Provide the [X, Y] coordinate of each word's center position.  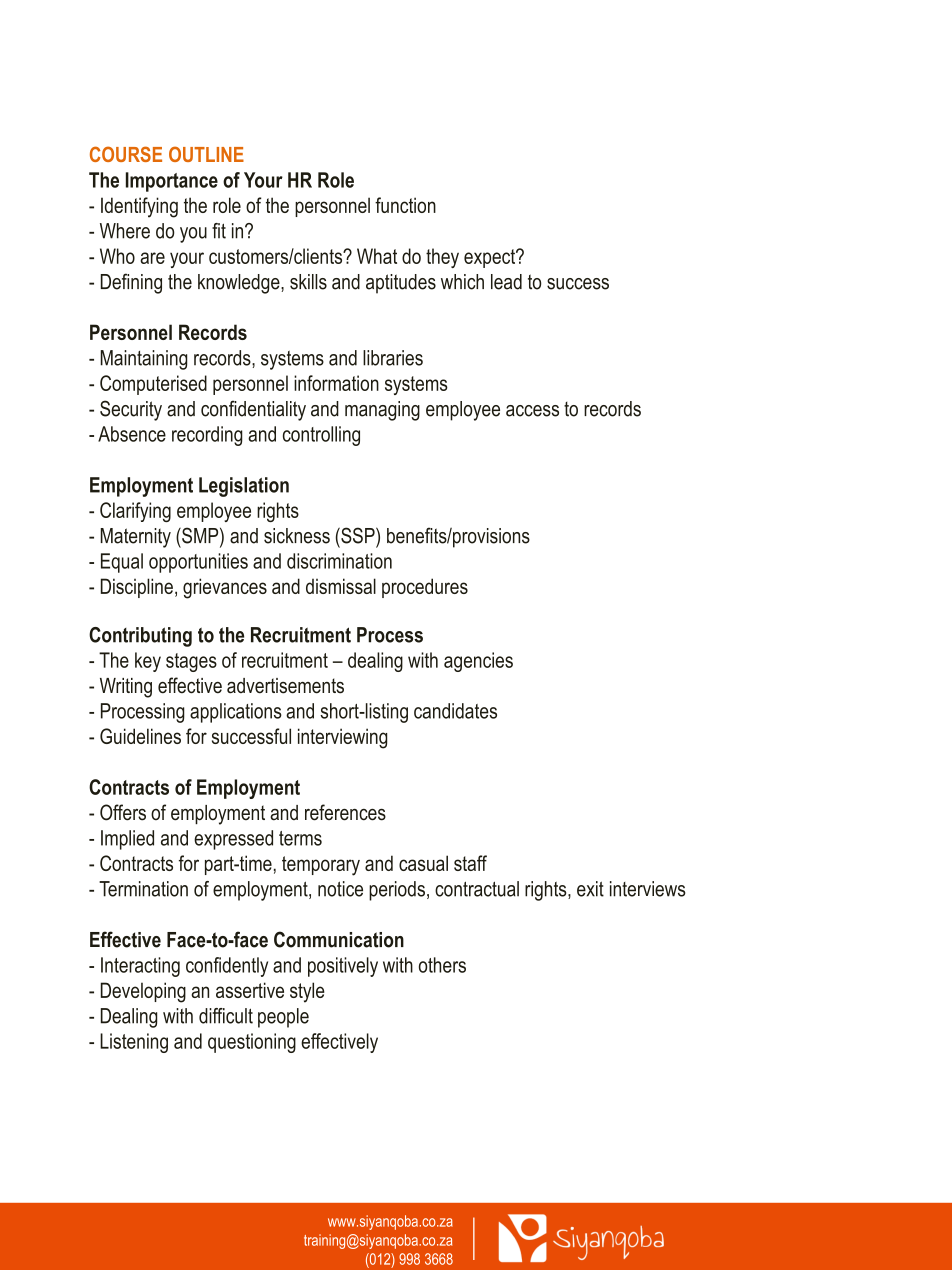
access [532, 411]
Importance [172, 182]
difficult [226, 1016]
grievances [225, 588]
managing [382, 411]
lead [506, 282]
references [345, 812]
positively [343, 967]
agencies [478, 662]
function [405, 205]
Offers [123, 812]
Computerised [153, 385]
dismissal [341, 586]
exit [590, 889]
